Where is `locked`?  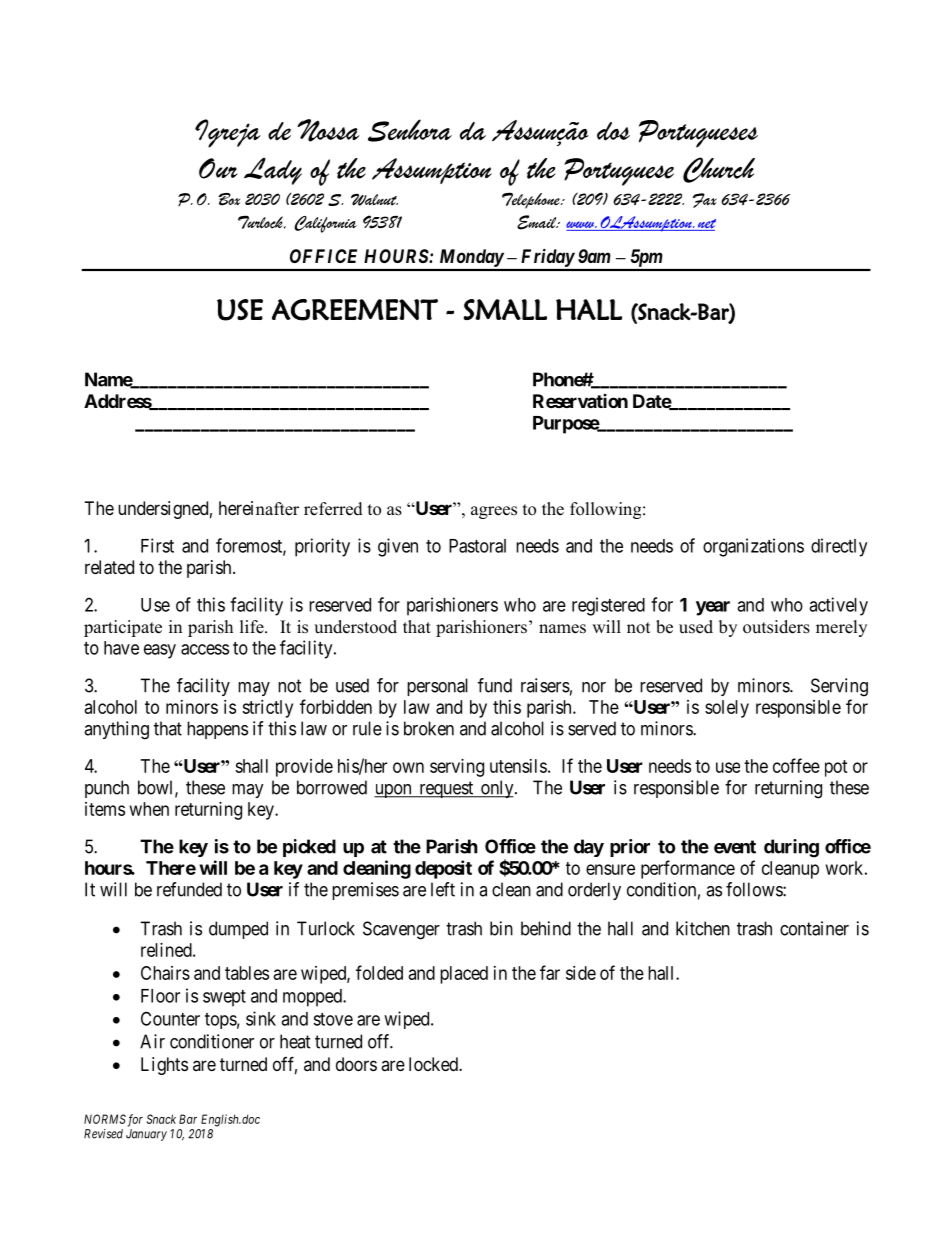 locked is located at coordinates (434, 1064).
